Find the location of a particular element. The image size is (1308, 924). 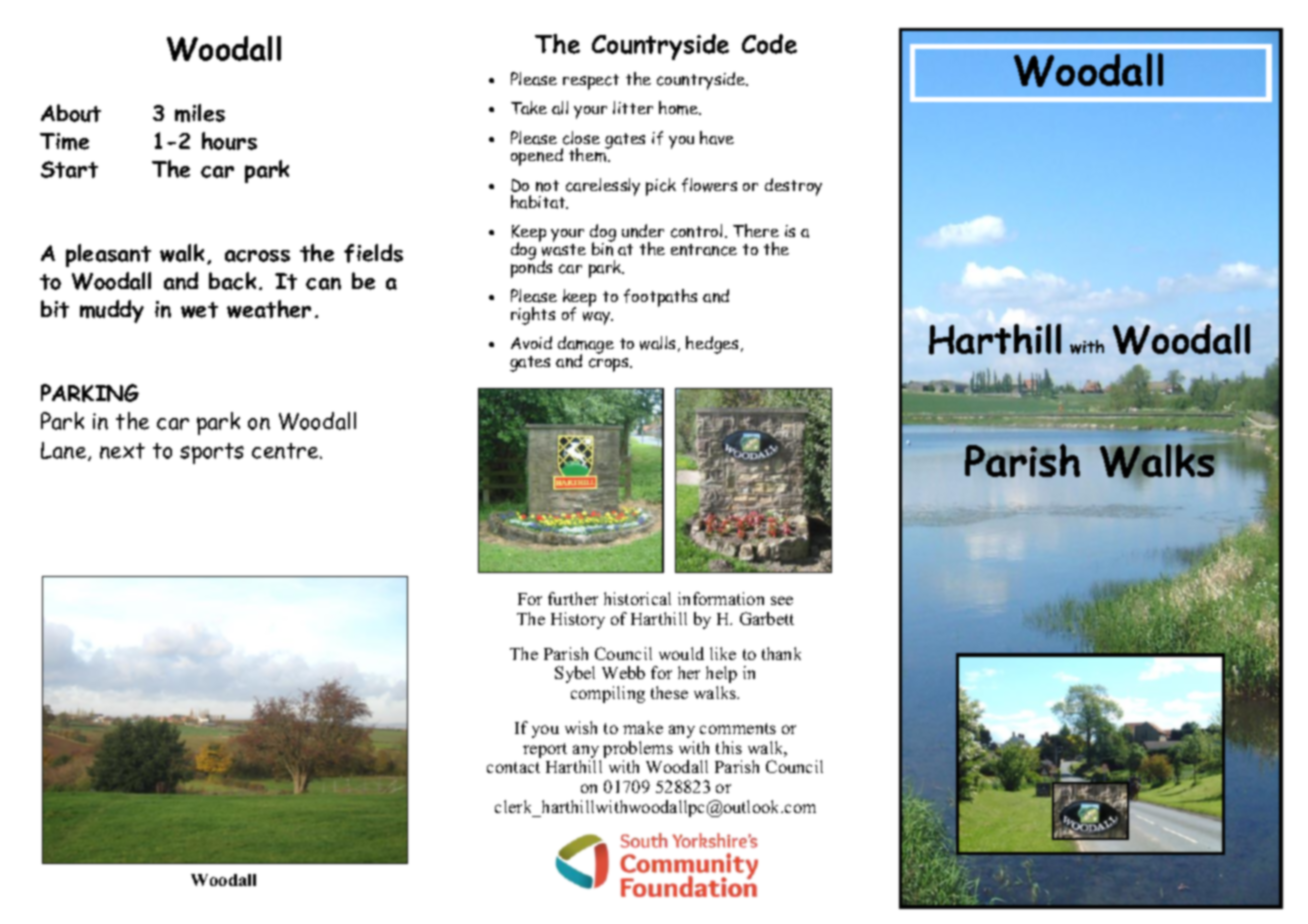

report is located at coordinates (545, 750).
